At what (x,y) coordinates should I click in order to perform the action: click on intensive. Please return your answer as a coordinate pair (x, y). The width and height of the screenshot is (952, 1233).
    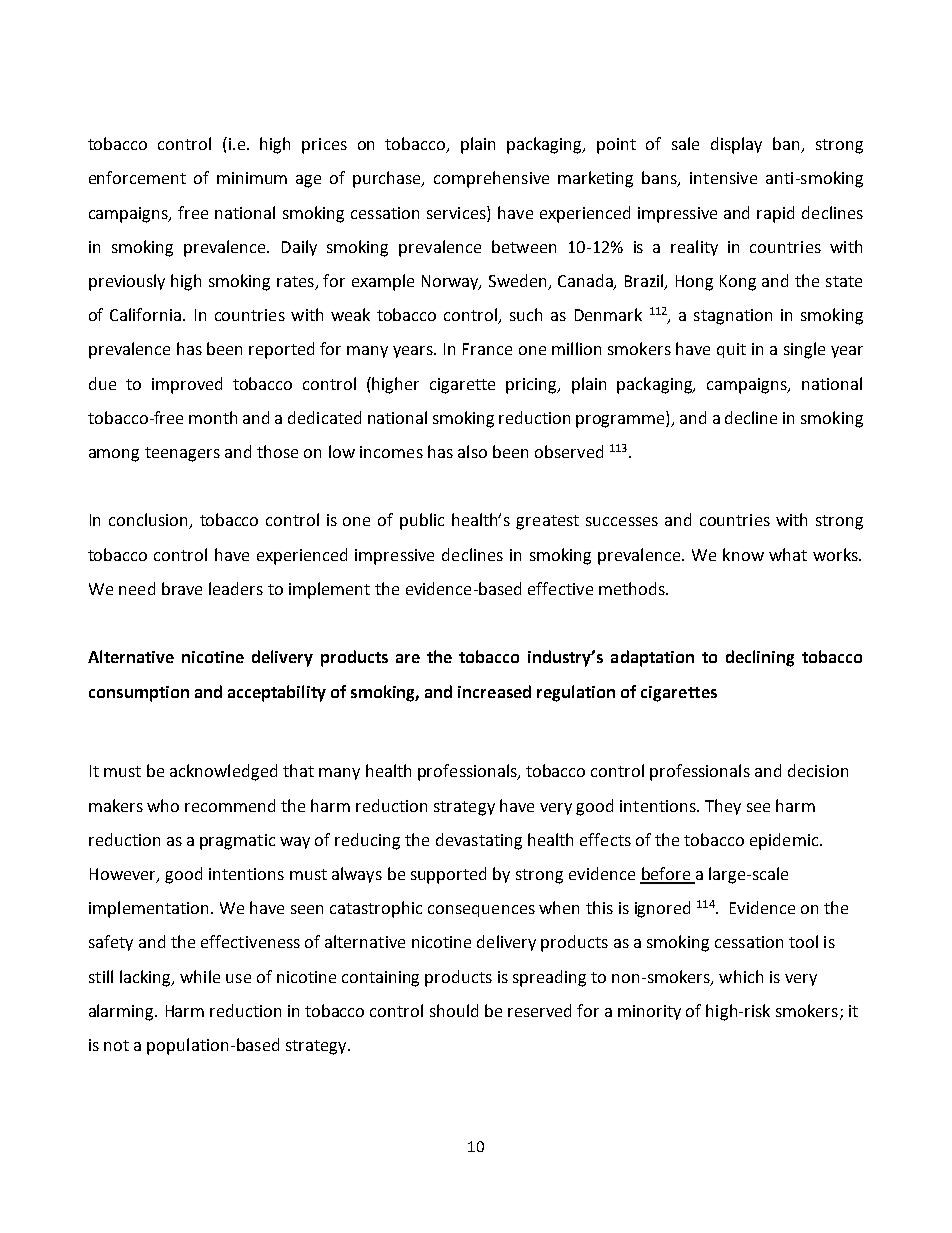
    Looking at the image, I should click on (723, 178).
